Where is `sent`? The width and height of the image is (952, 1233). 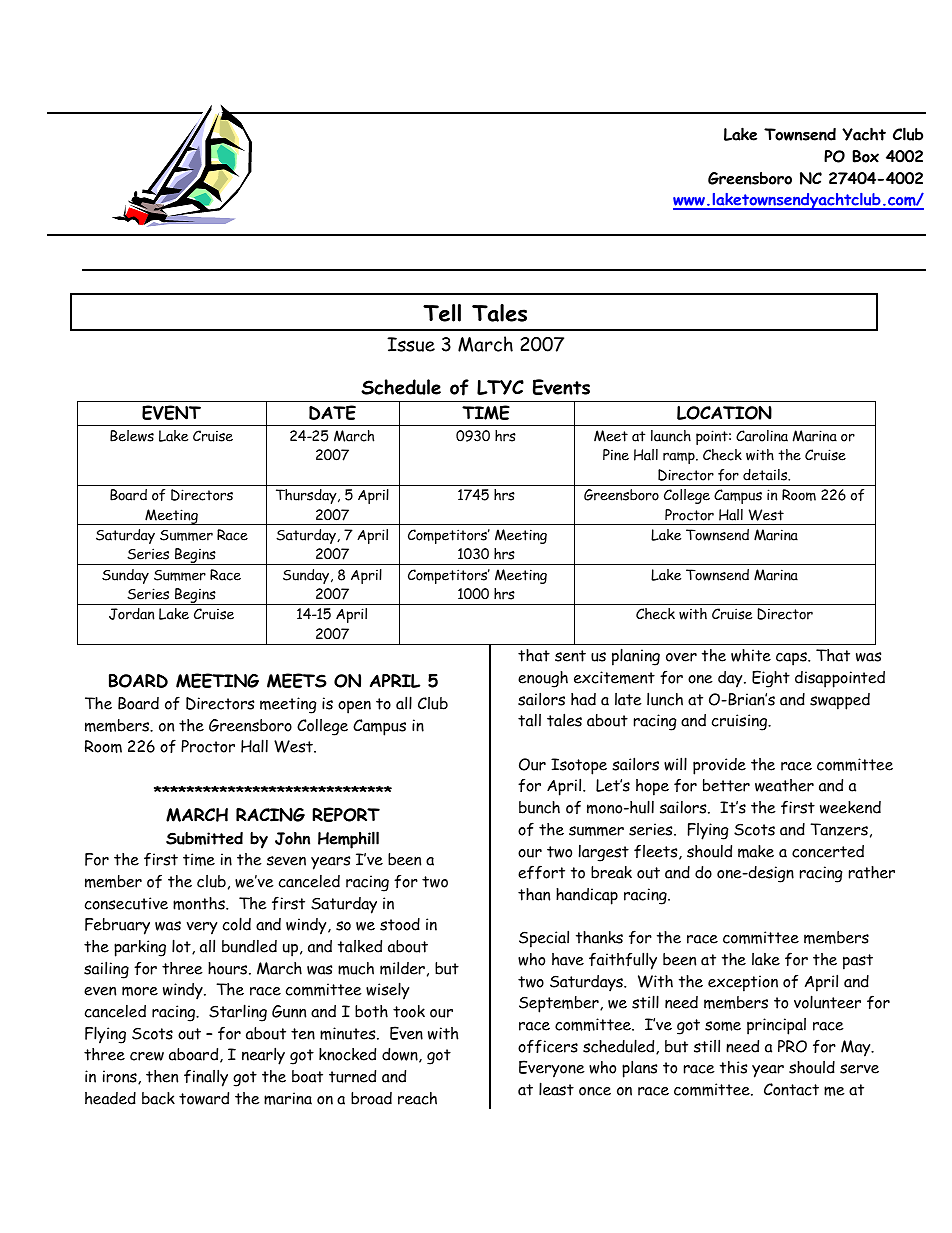
sent is located at coordinates (570, 656).
